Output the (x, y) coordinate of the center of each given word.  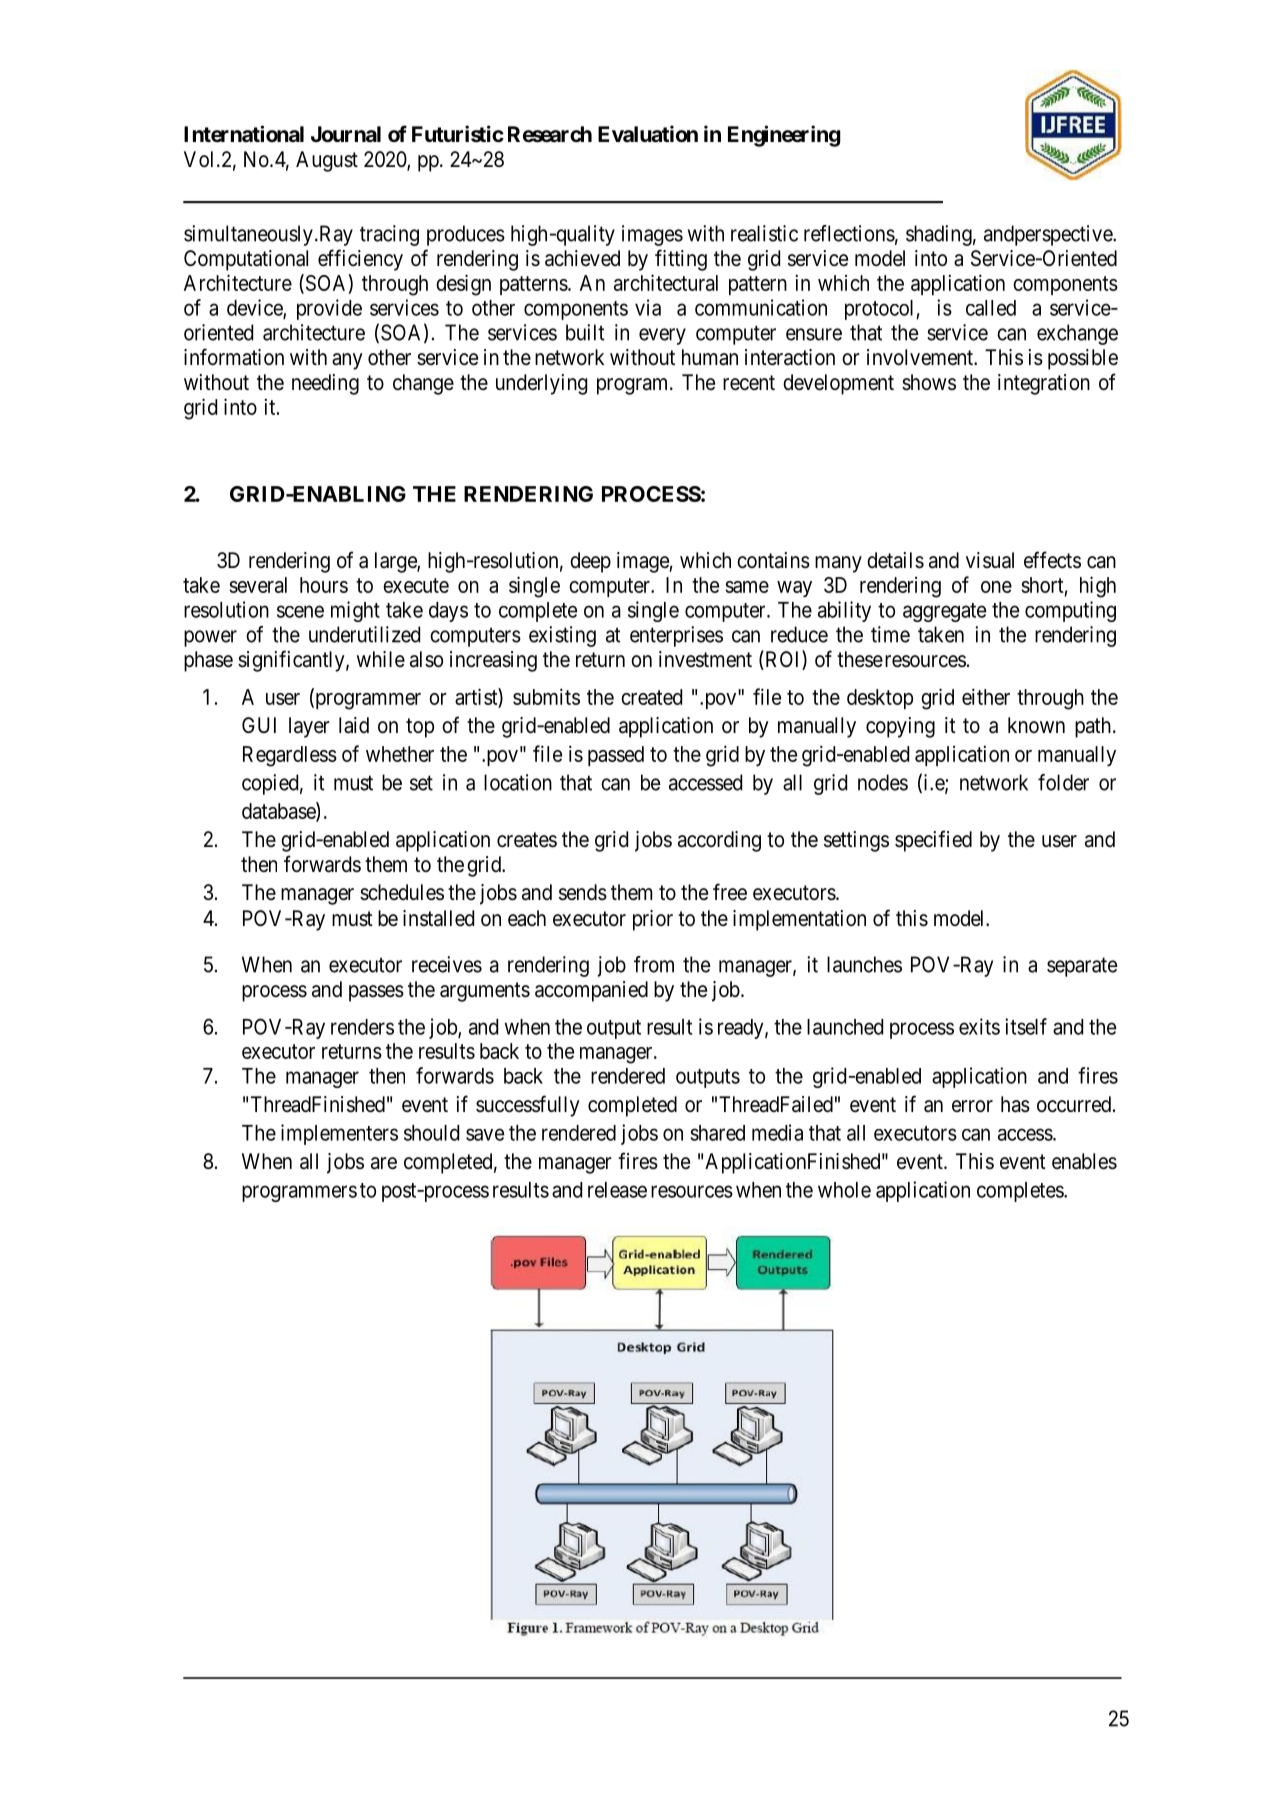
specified (933, 841)
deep (590, 562)
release (617, 1190)
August (327, 161)
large (396, 562)
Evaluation (648, 134)
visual (990, 560)
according (719, 841)
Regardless (290, 756)
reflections (849, 233)
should (431, 1133)
